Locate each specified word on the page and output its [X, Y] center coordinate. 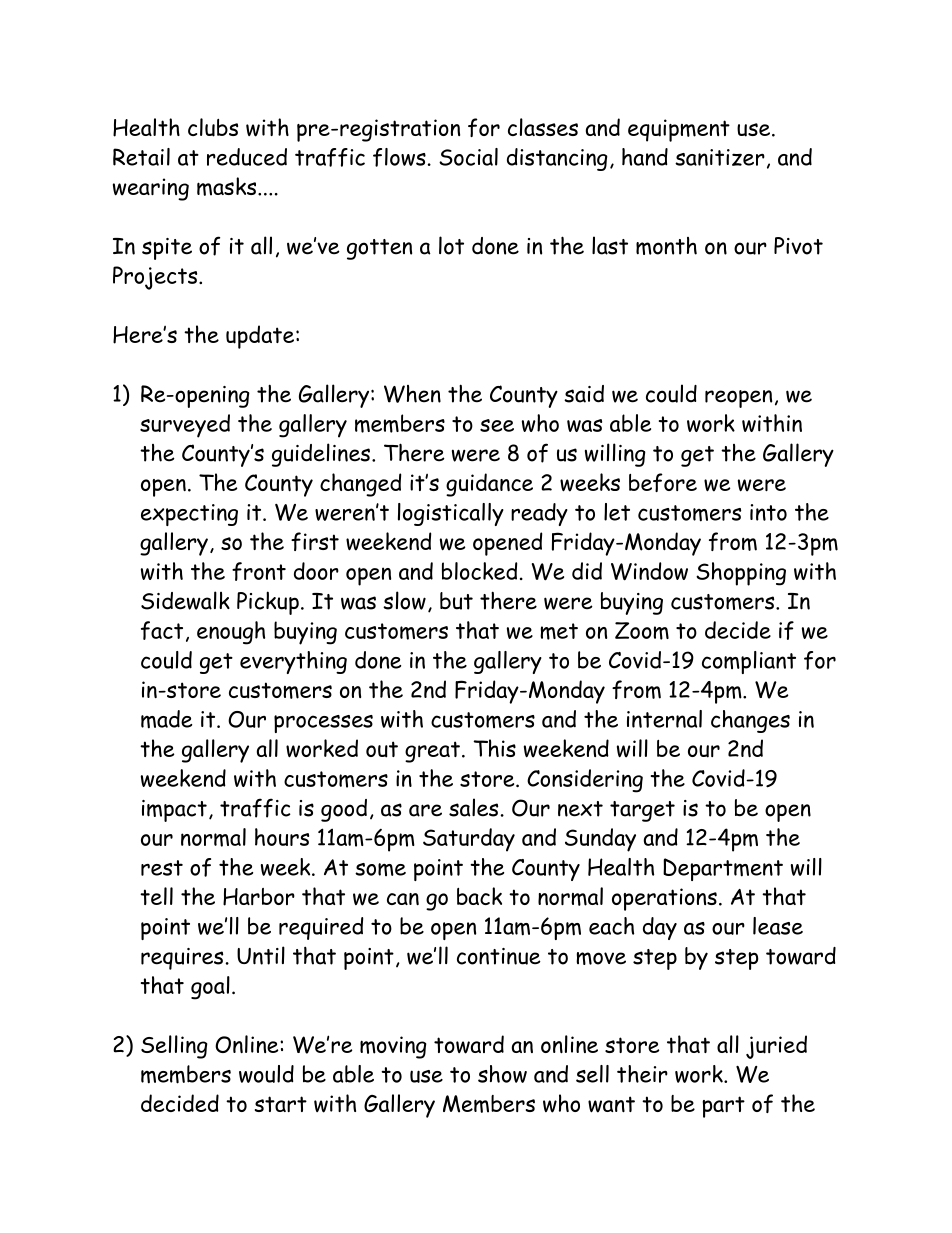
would [266, 1074]
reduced [247, 157]
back [479, 896]
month [666, 246]
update [261, 337]
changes [750, 721]
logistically [451, 514]
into [768, 512]
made [166, 719]
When [412, 394]
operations [664, 899]
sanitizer [720, 157]
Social [468, 157]
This [494, 748]
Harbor [259, 897]
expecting [189, 515]
